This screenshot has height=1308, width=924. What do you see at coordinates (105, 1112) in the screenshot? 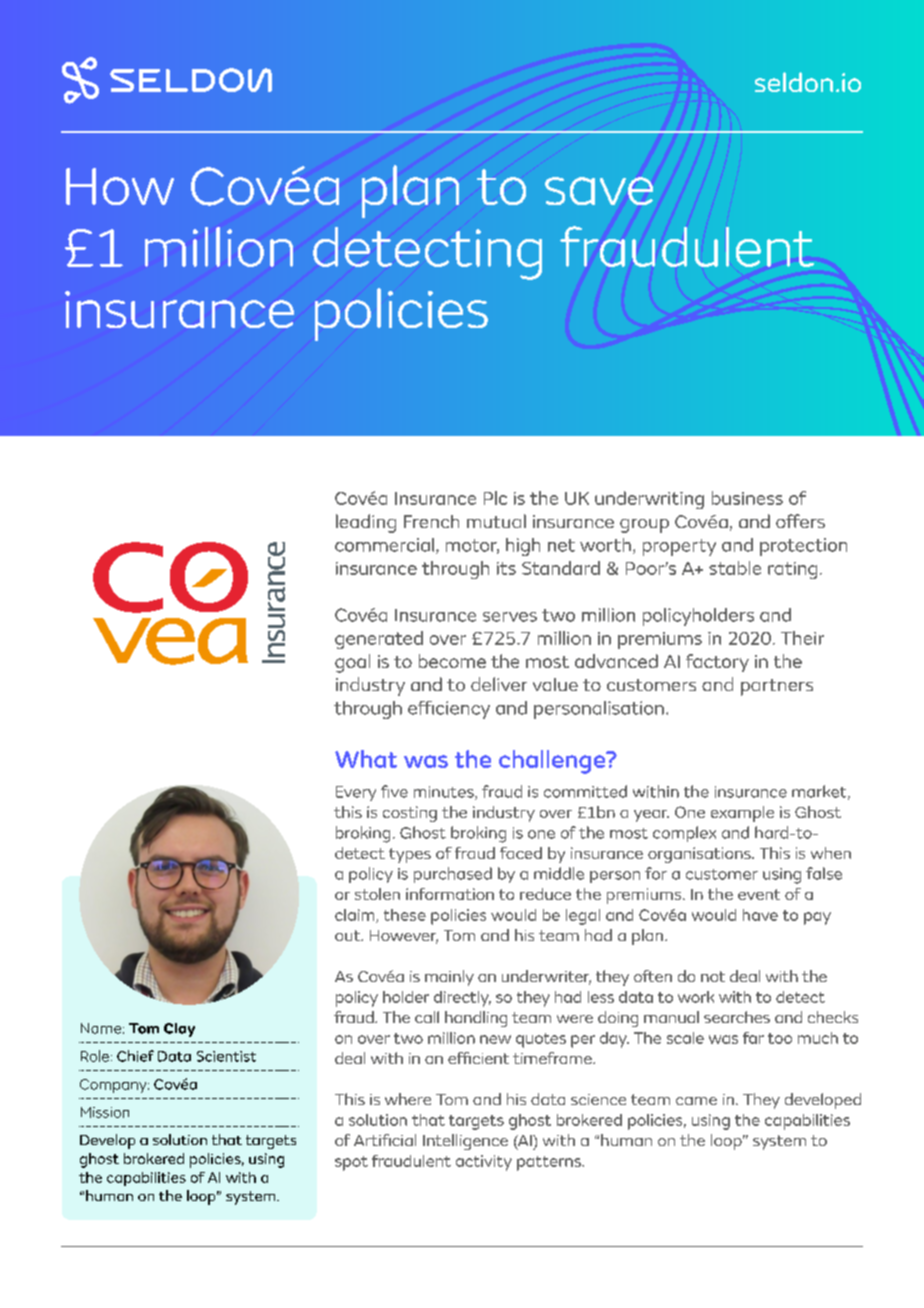
I see `Mission` at bounding box center [105, 1112].
